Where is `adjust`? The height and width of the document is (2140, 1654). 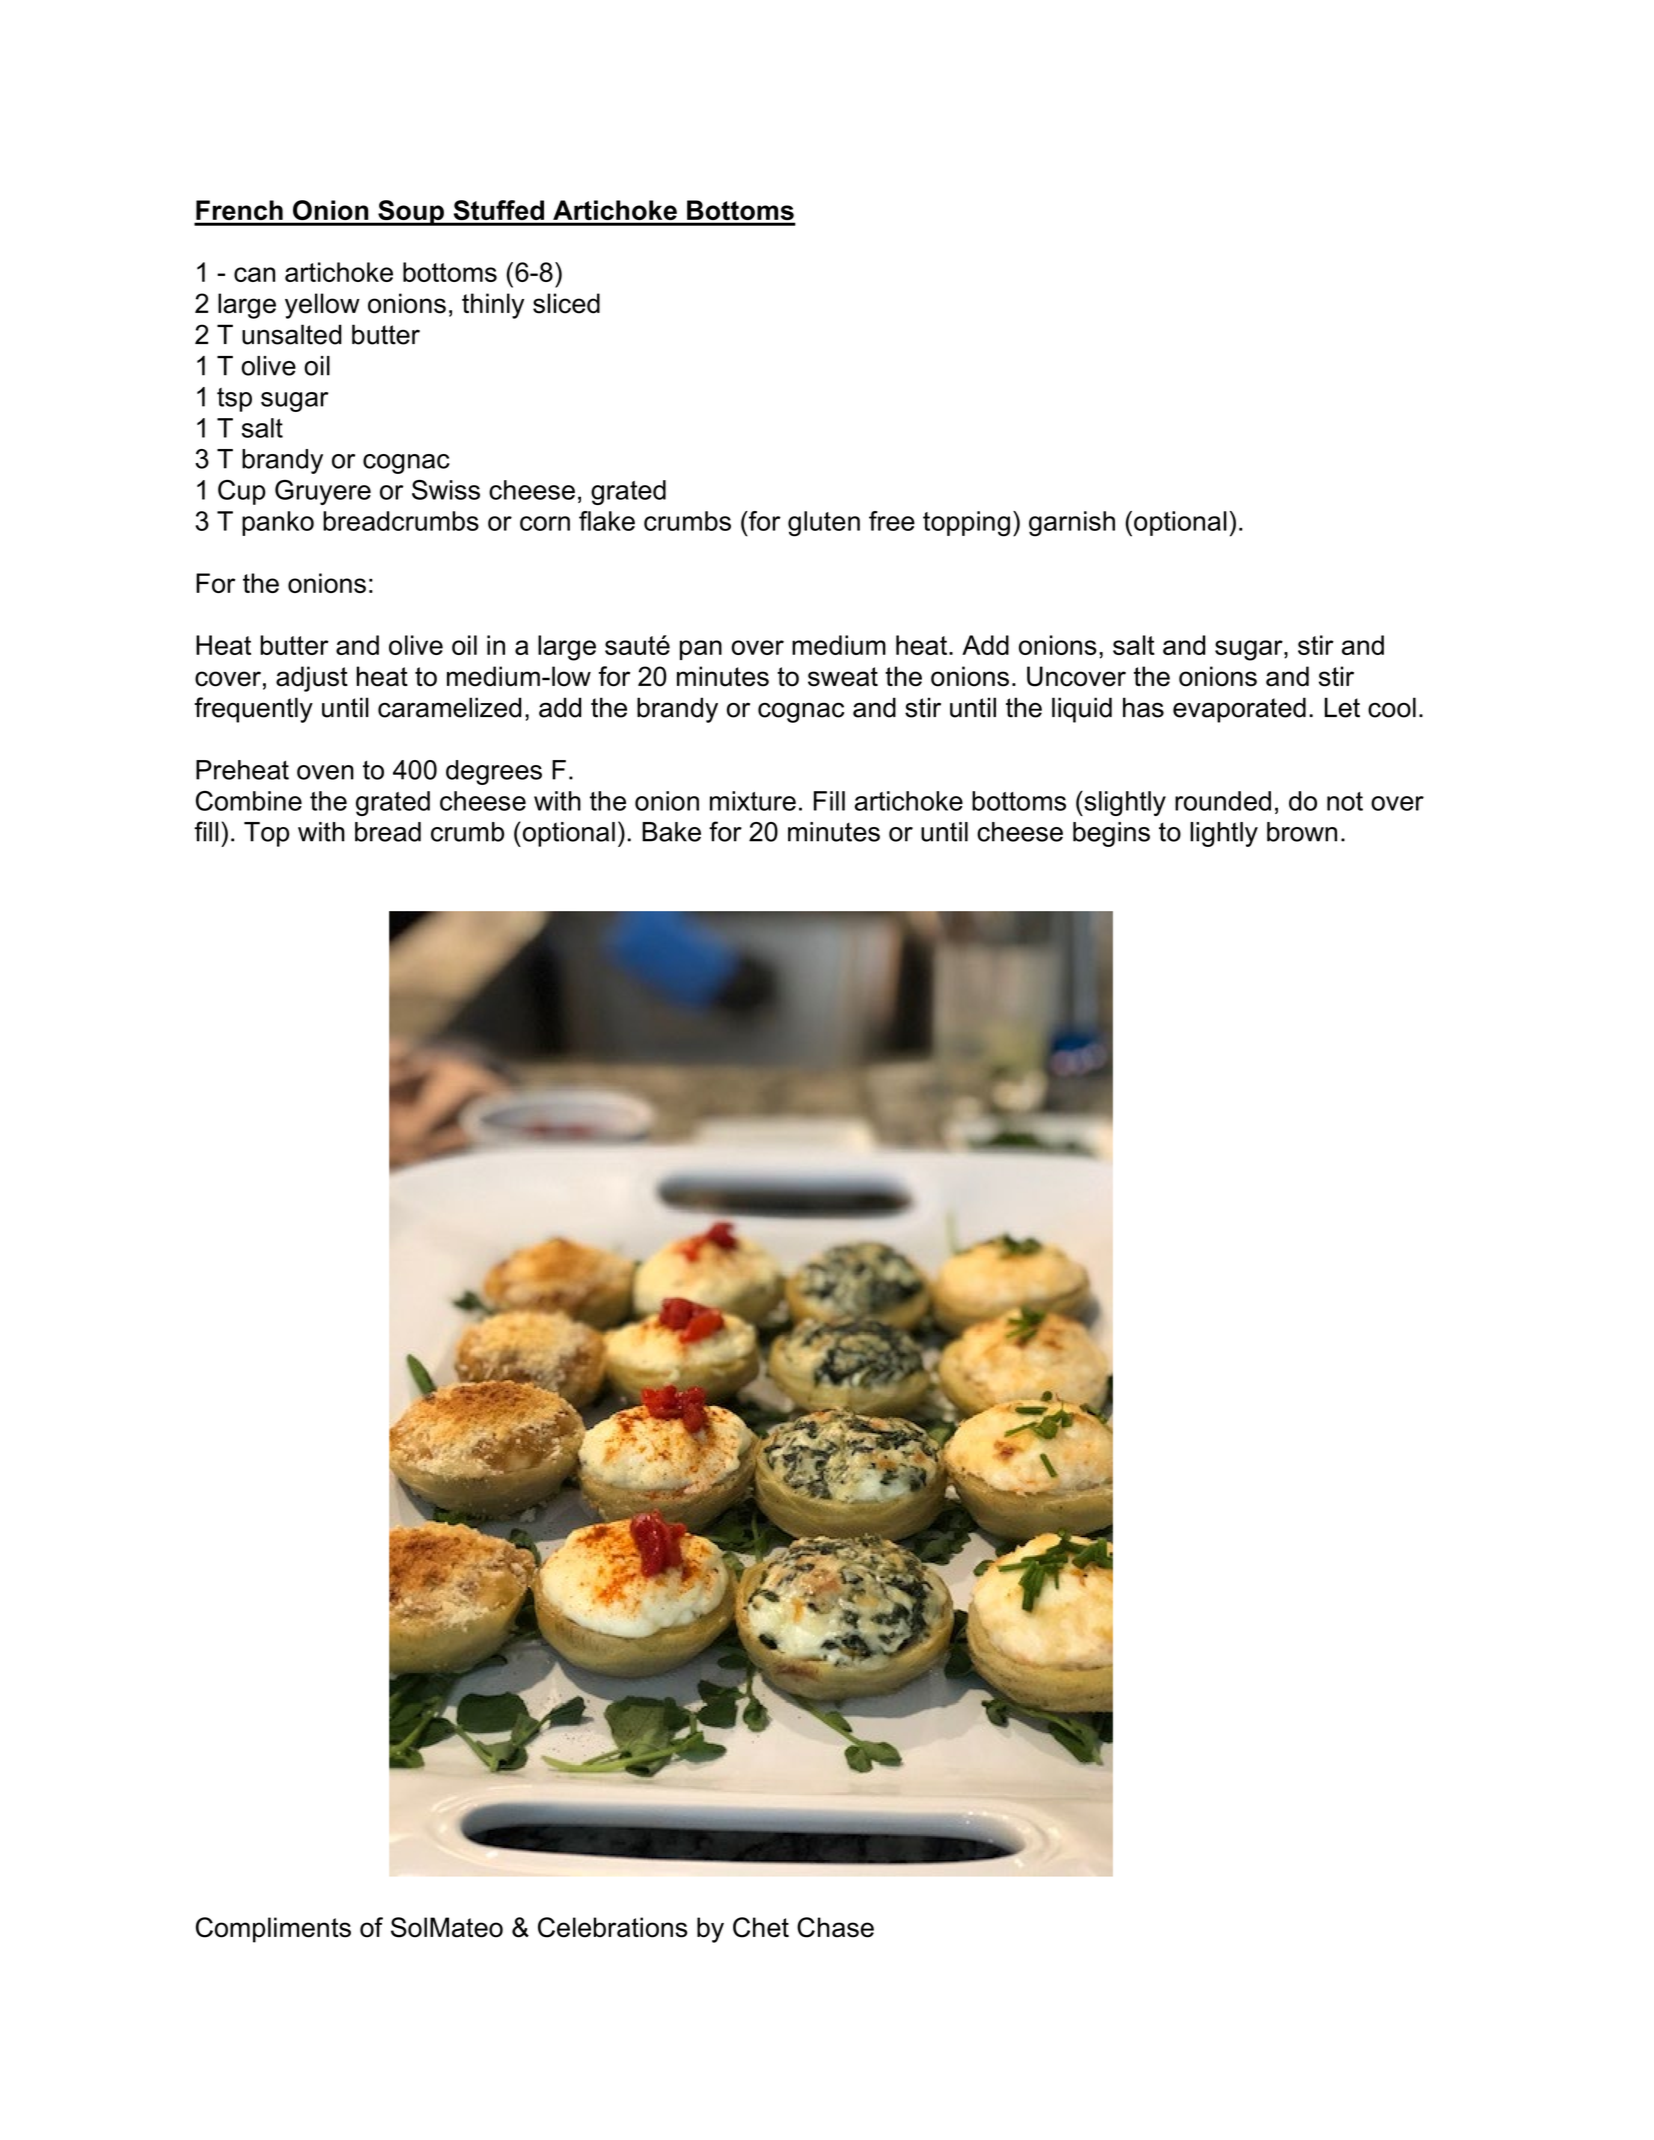 adjust is located at coordinates (312, 679).
